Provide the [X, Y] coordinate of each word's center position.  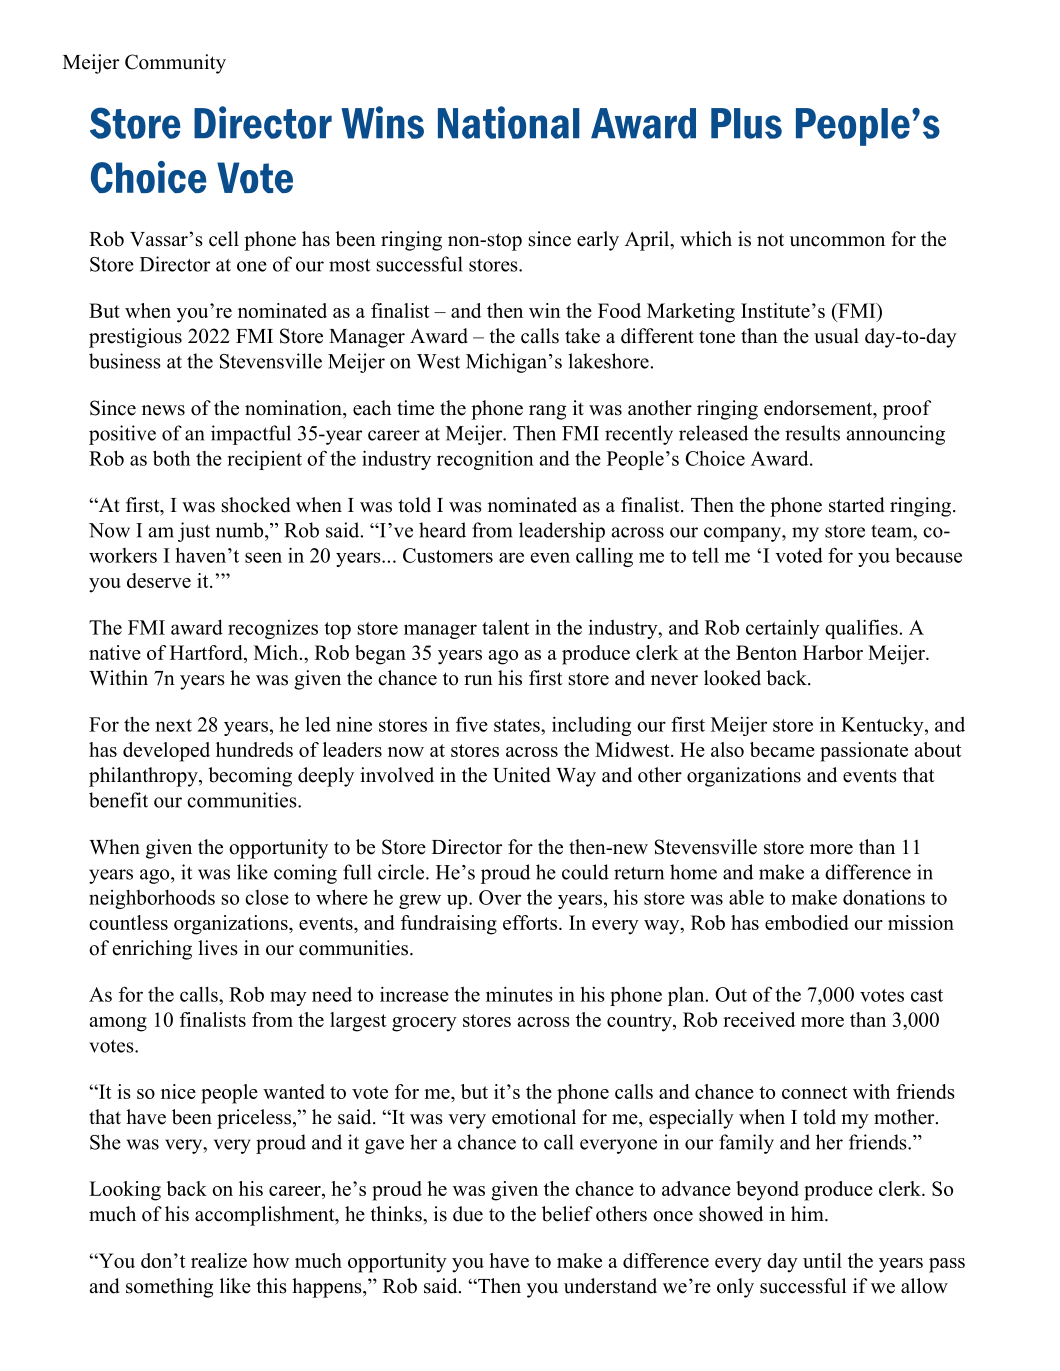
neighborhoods [152, 899]
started [856, 505]
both [172, 458]
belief [567, 1214]
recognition [485, 460]
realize [219, 1260]
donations [884, 897]
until [822, 1260]
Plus [746, 123]
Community [175, 64]
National [508, 122]
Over [500, 897]
